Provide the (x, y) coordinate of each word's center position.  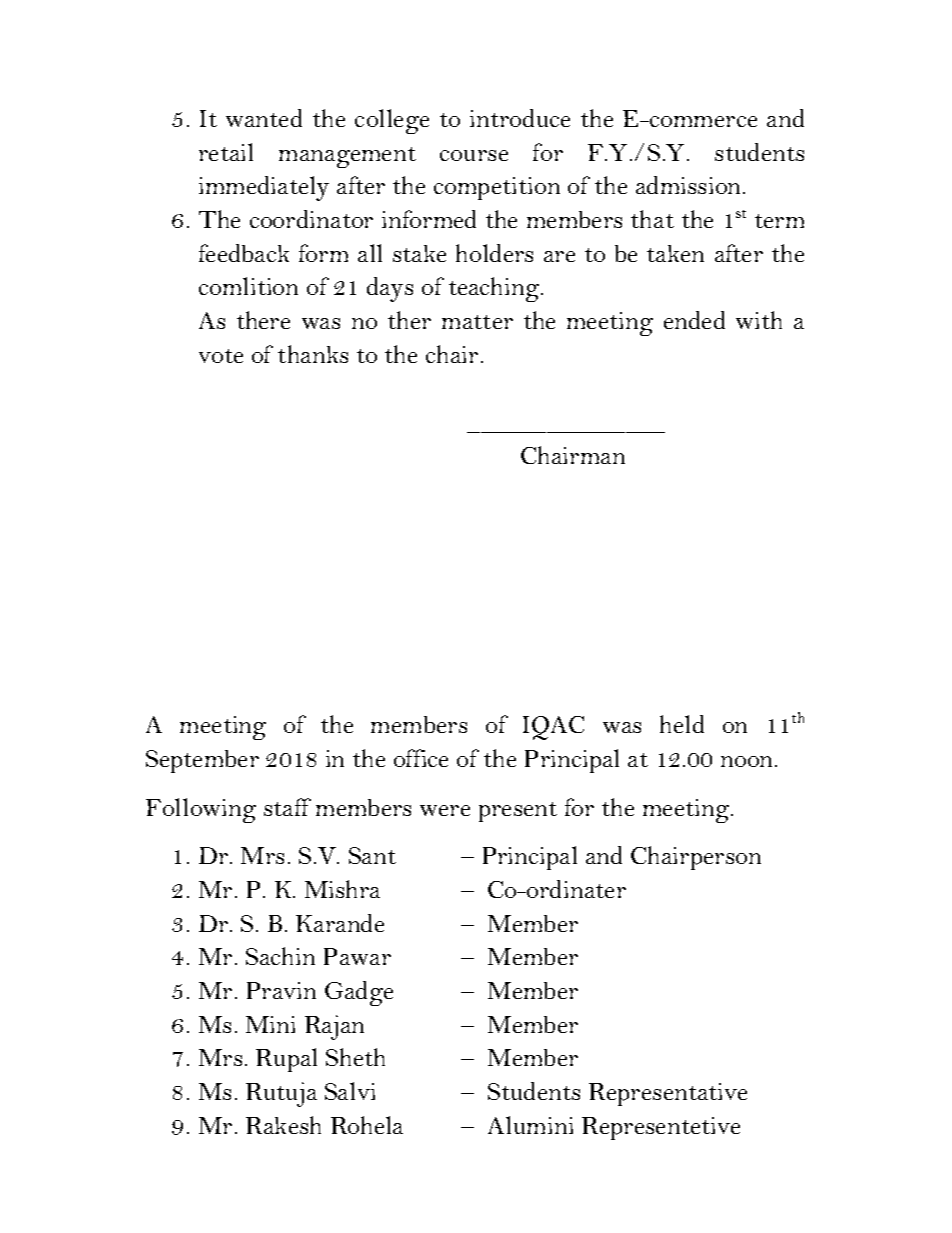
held (682, 724)
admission (690, 185)
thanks (313, 354)
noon (748, 761)
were (445, 810)
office (421, 758)
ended (694, 320)
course (474, 155)
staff (287, 807)
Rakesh (283, 1125)
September (202, 761)
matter (477, 322)
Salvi (350, 1091)
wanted (264, 118)
